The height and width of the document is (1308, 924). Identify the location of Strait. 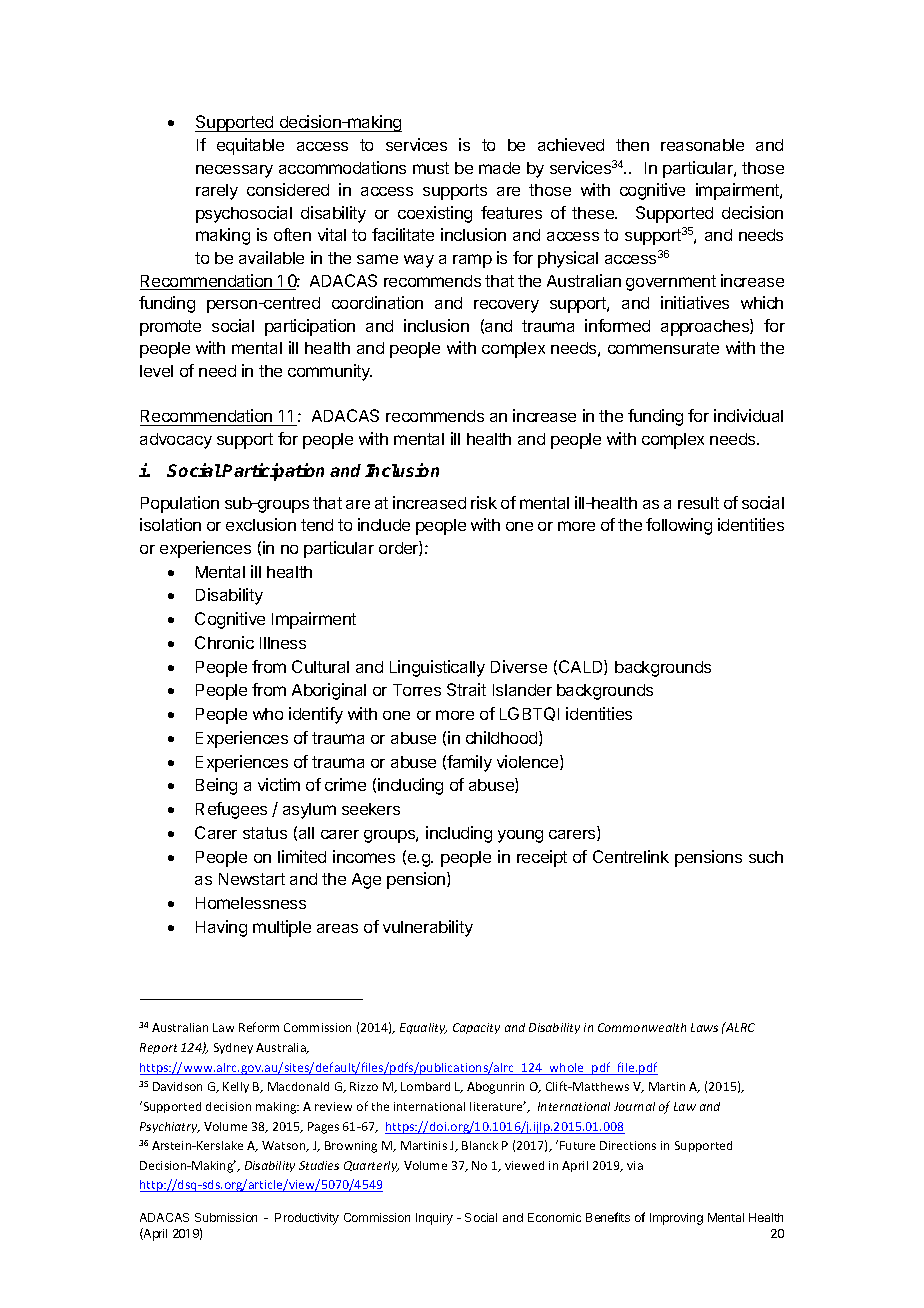
(466, 689).
